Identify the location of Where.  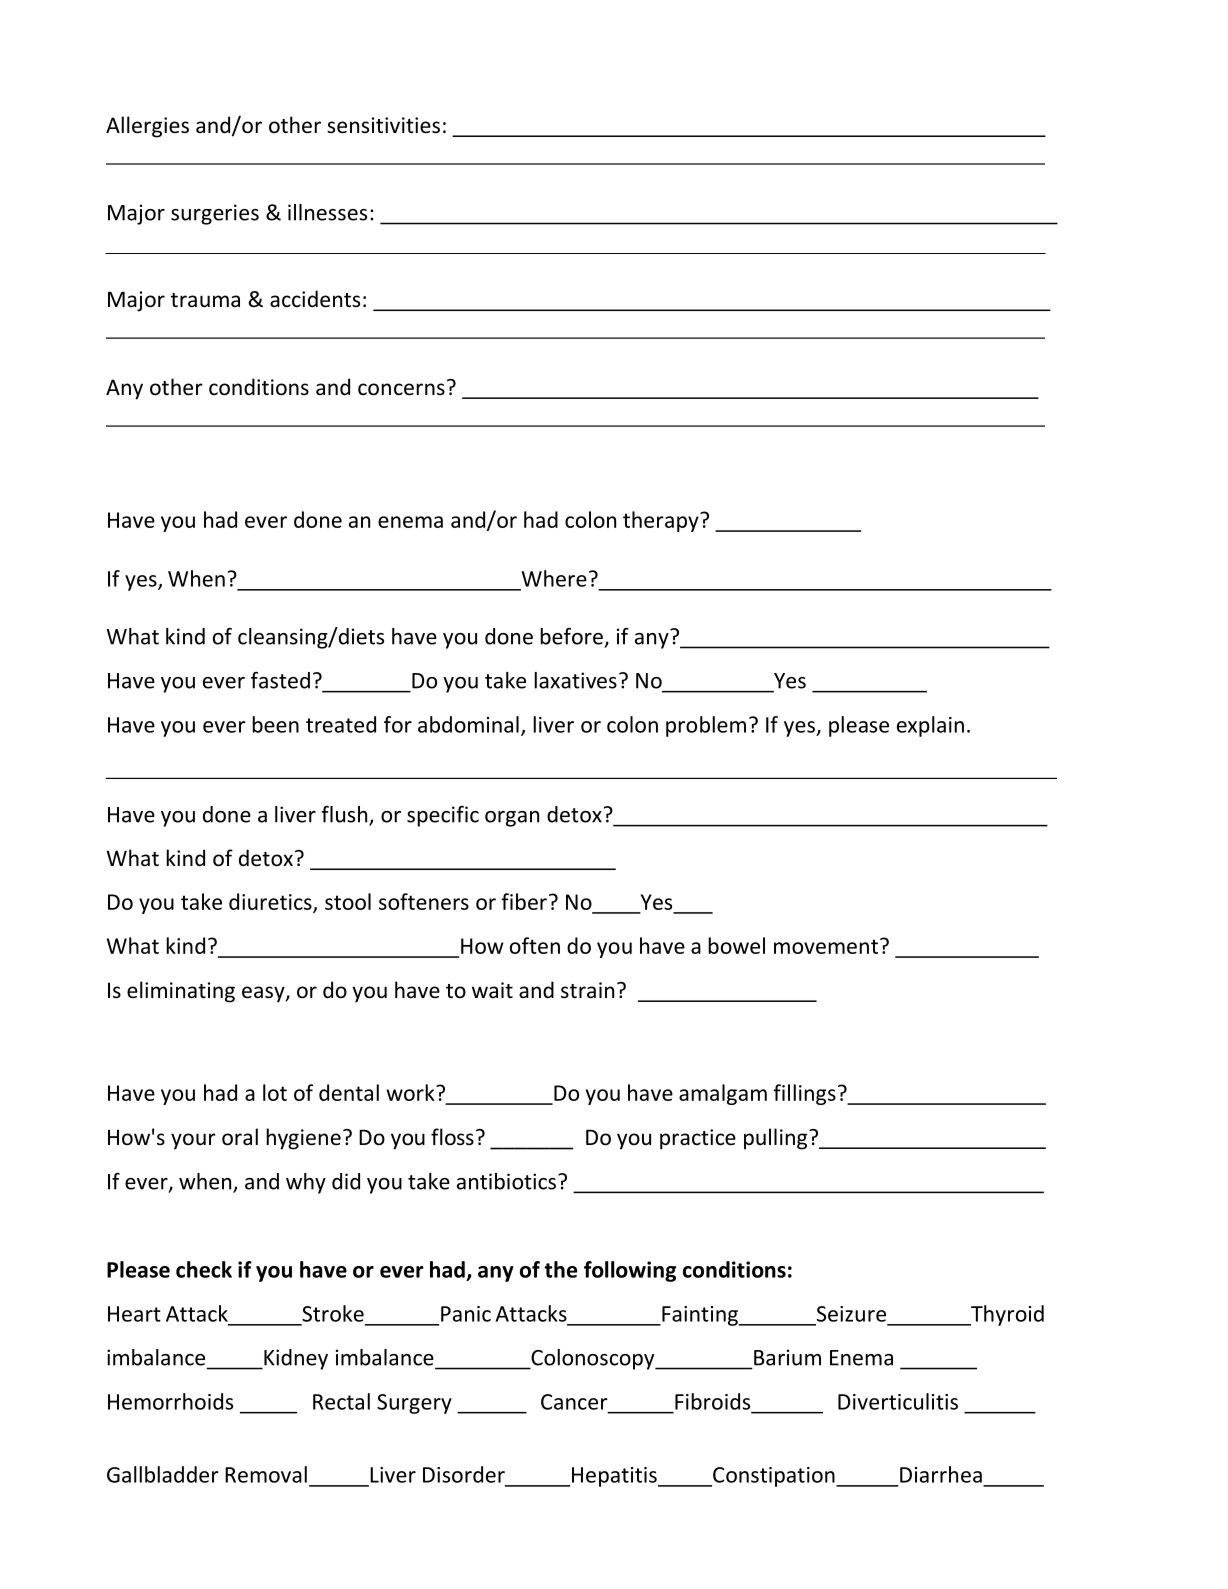
(554, 578).
